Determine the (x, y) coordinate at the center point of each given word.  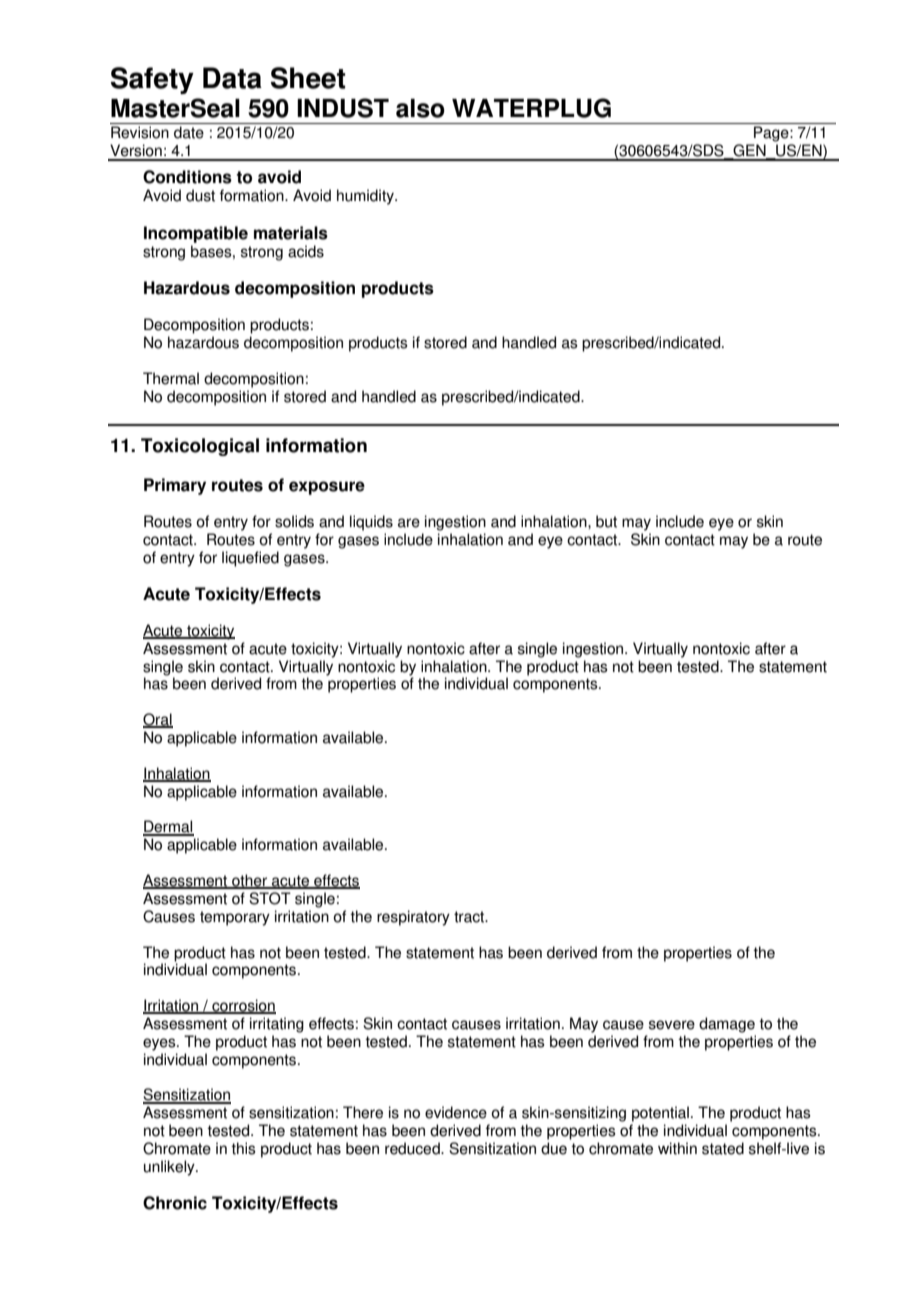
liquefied (250, 559)
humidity (366, 197)
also (420, 108)
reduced (413, 1148)
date (189, 132)
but (606, 521)
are (409, 523)
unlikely (170, 1168)
